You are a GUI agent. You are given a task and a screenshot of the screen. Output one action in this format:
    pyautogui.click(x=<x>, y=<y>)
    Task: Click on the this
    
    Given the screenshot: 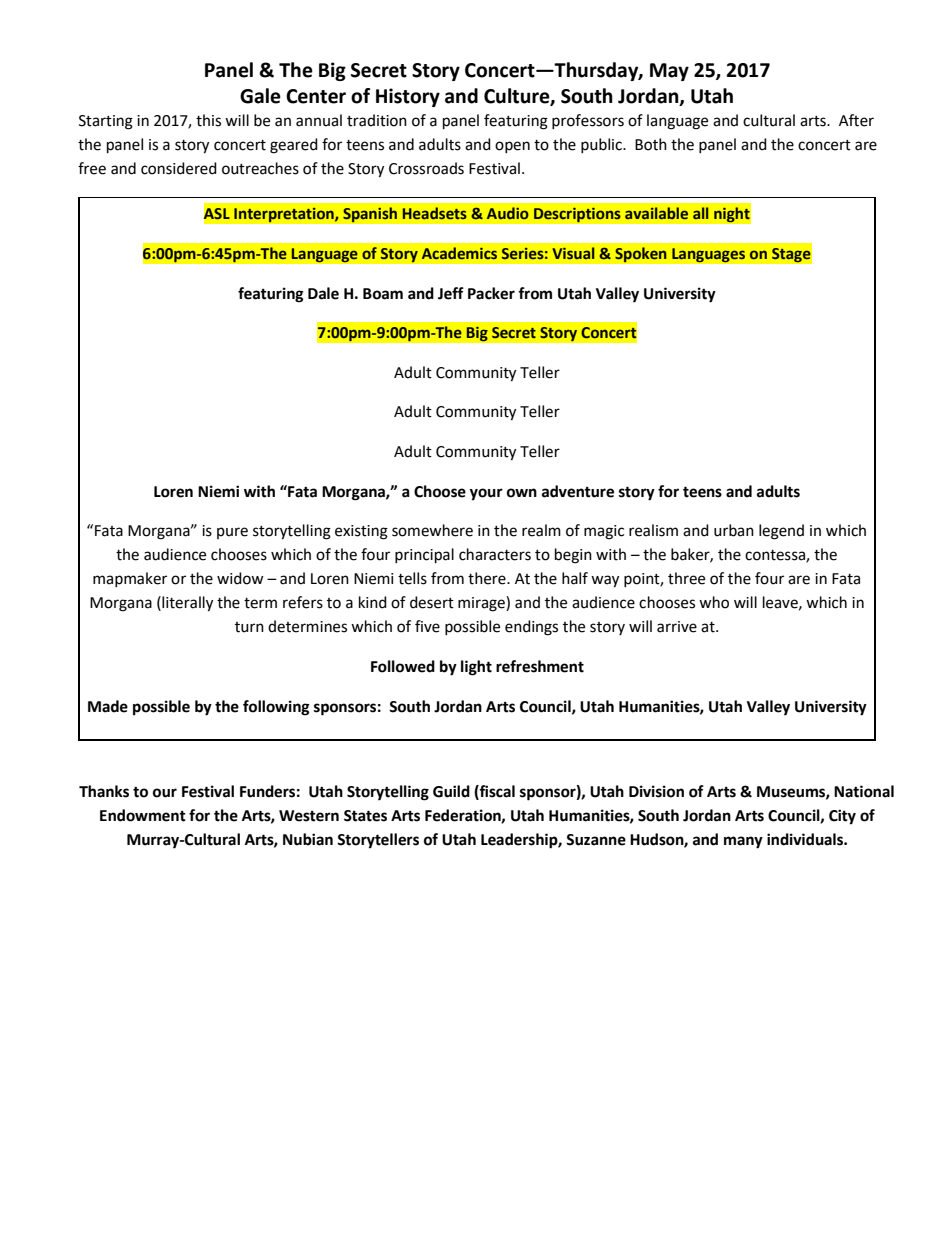 What is the action you would take?
    pyautogui.click(x=208, y=120)
